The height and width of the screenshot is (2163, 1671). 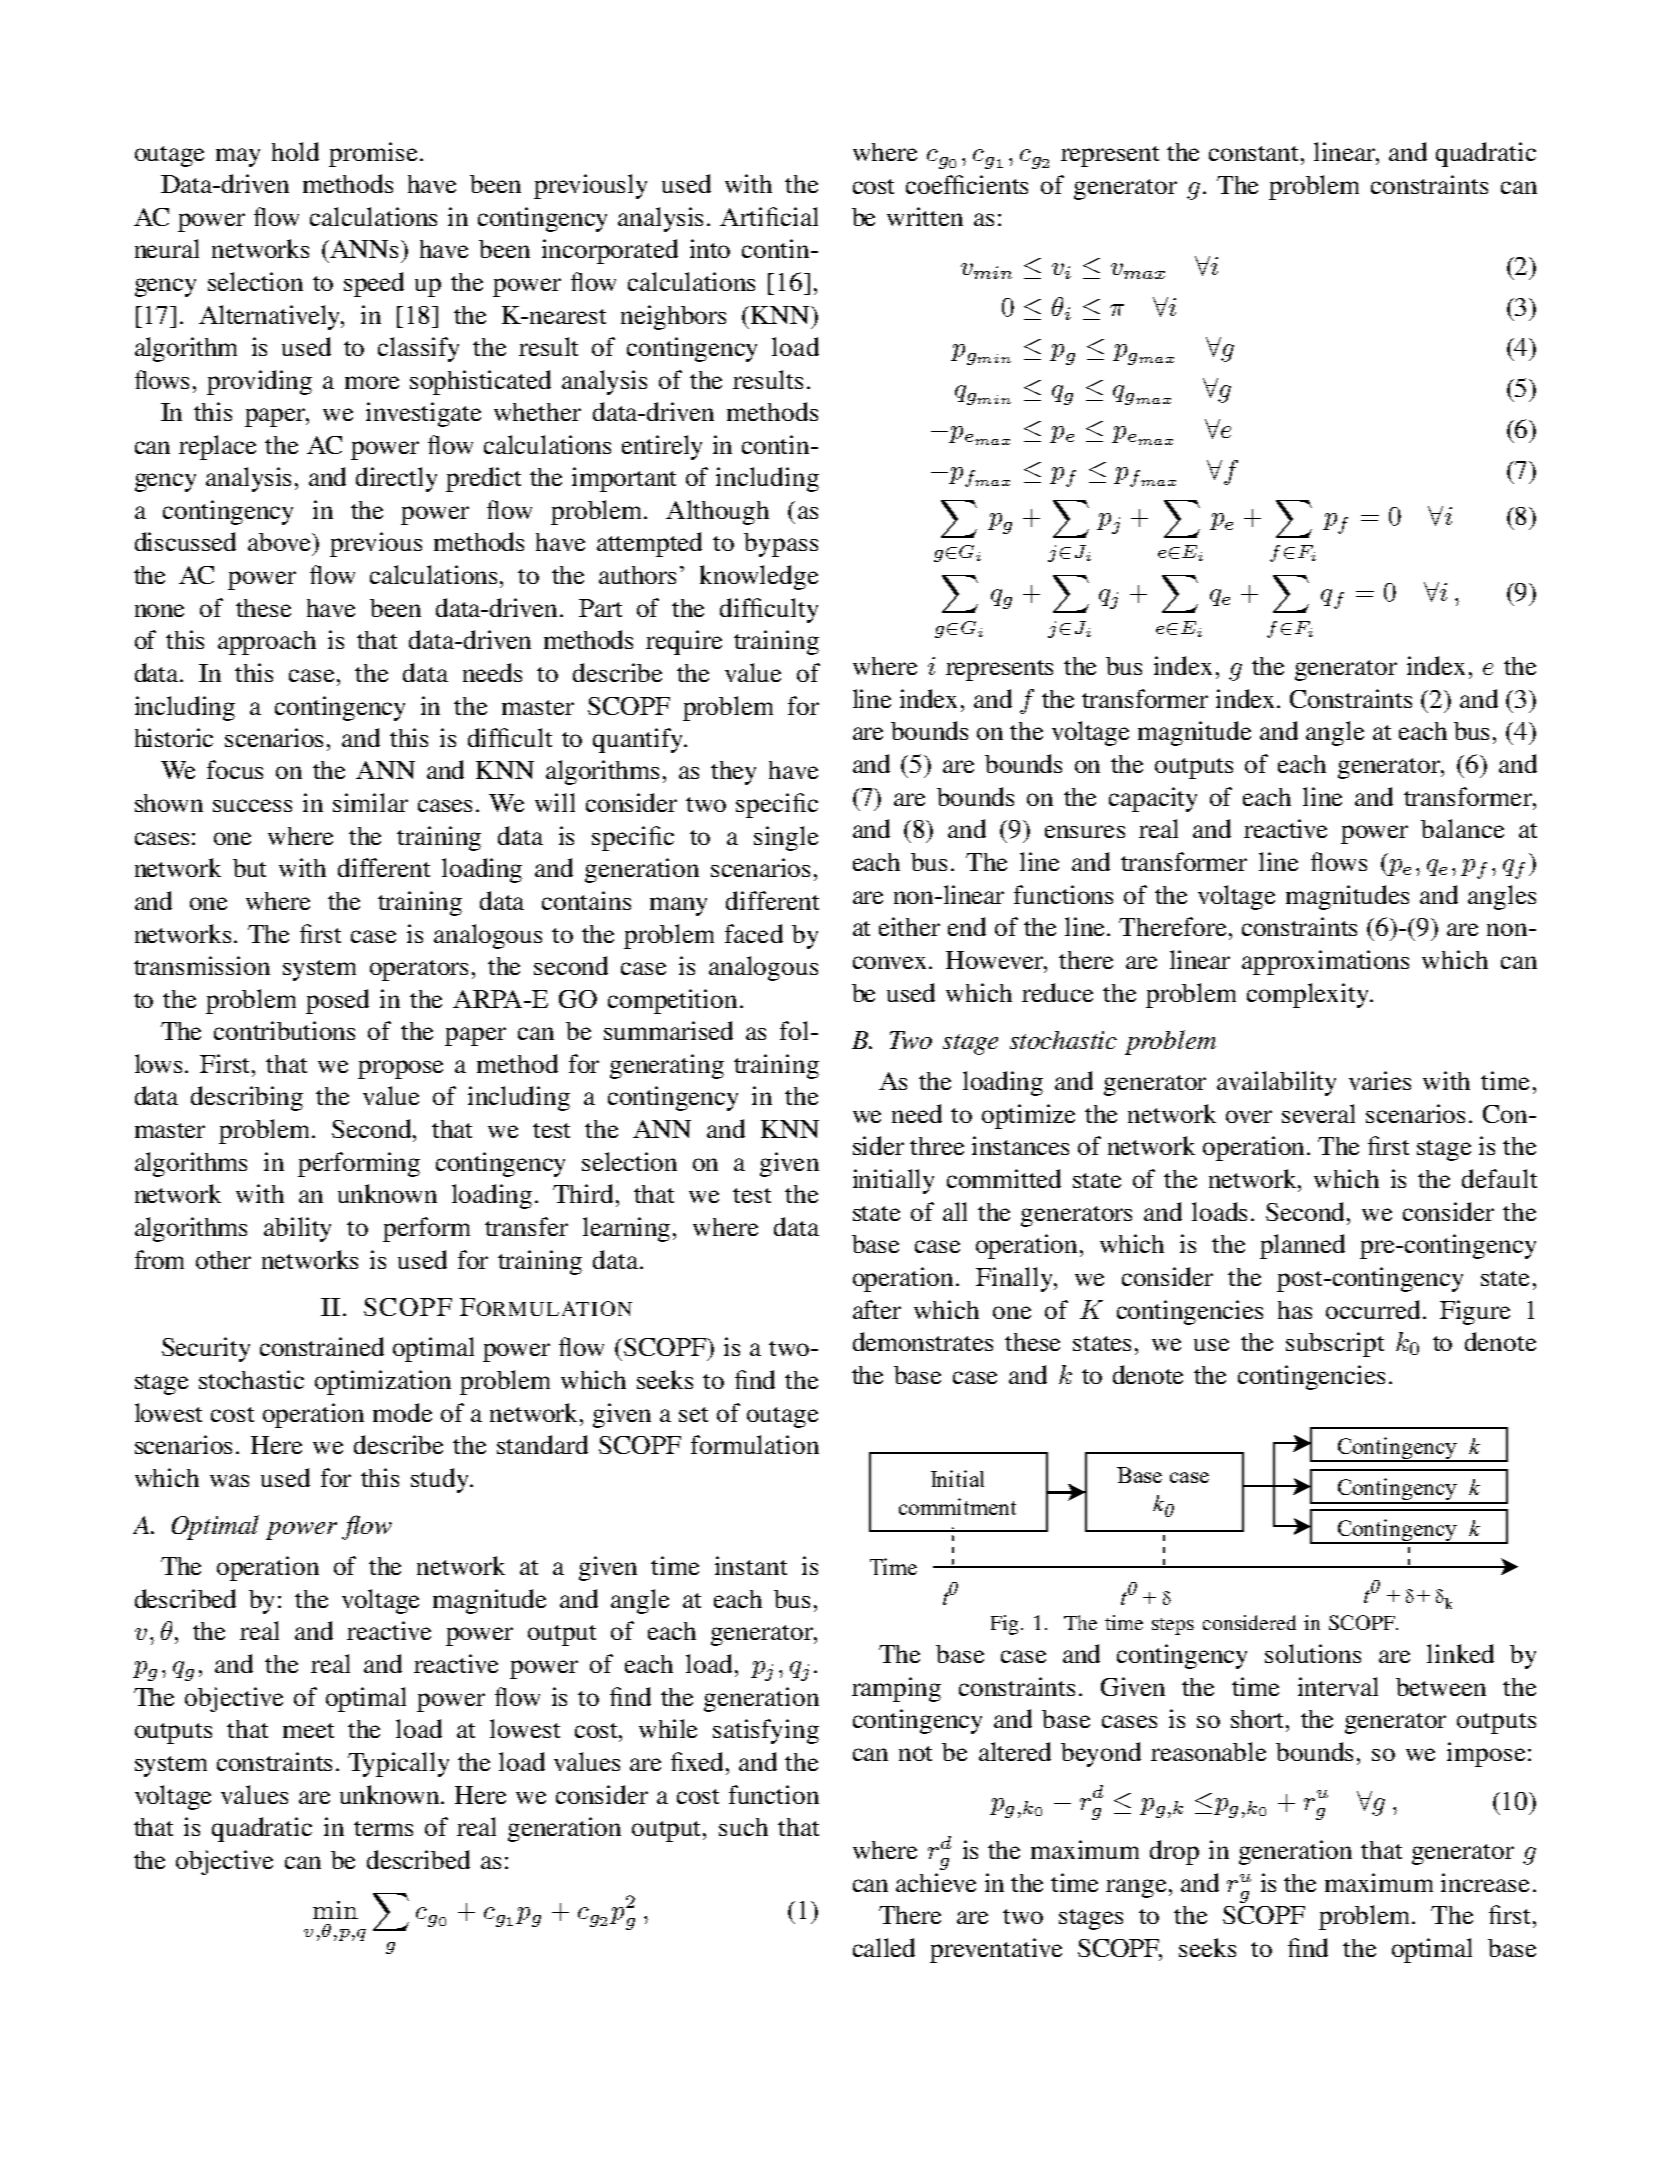 I want to click on commitment, so click(x=957, y=1506).
